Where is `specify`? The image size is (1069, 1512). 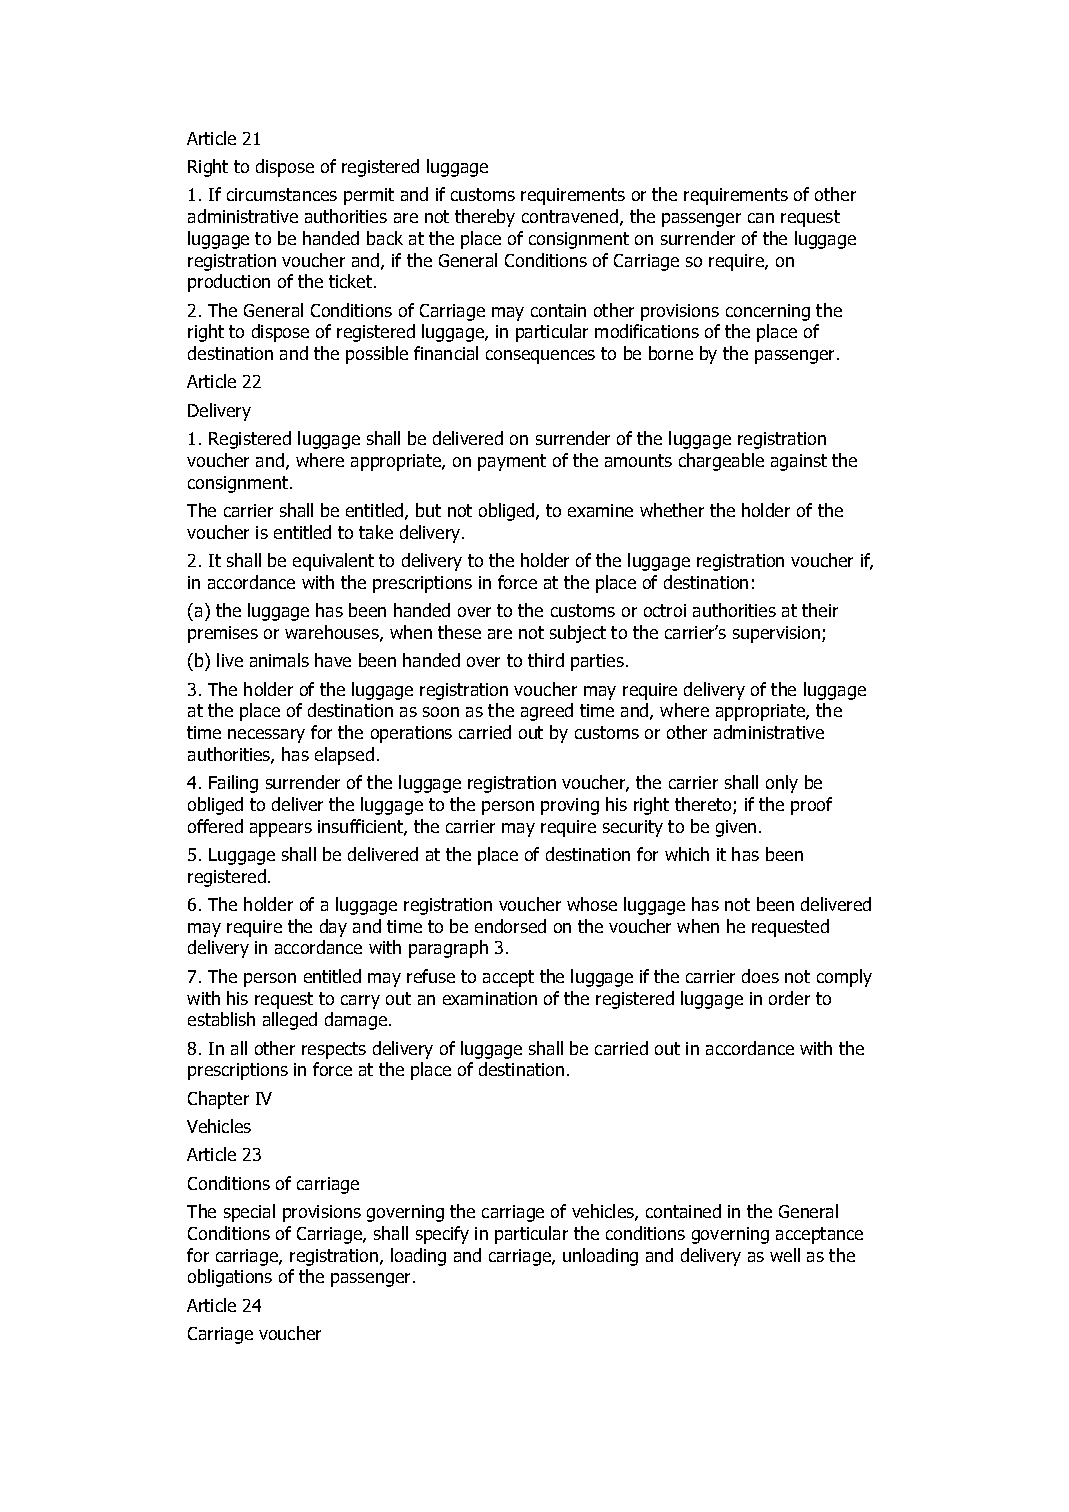 specify is located at coordinates (442, 1235).
